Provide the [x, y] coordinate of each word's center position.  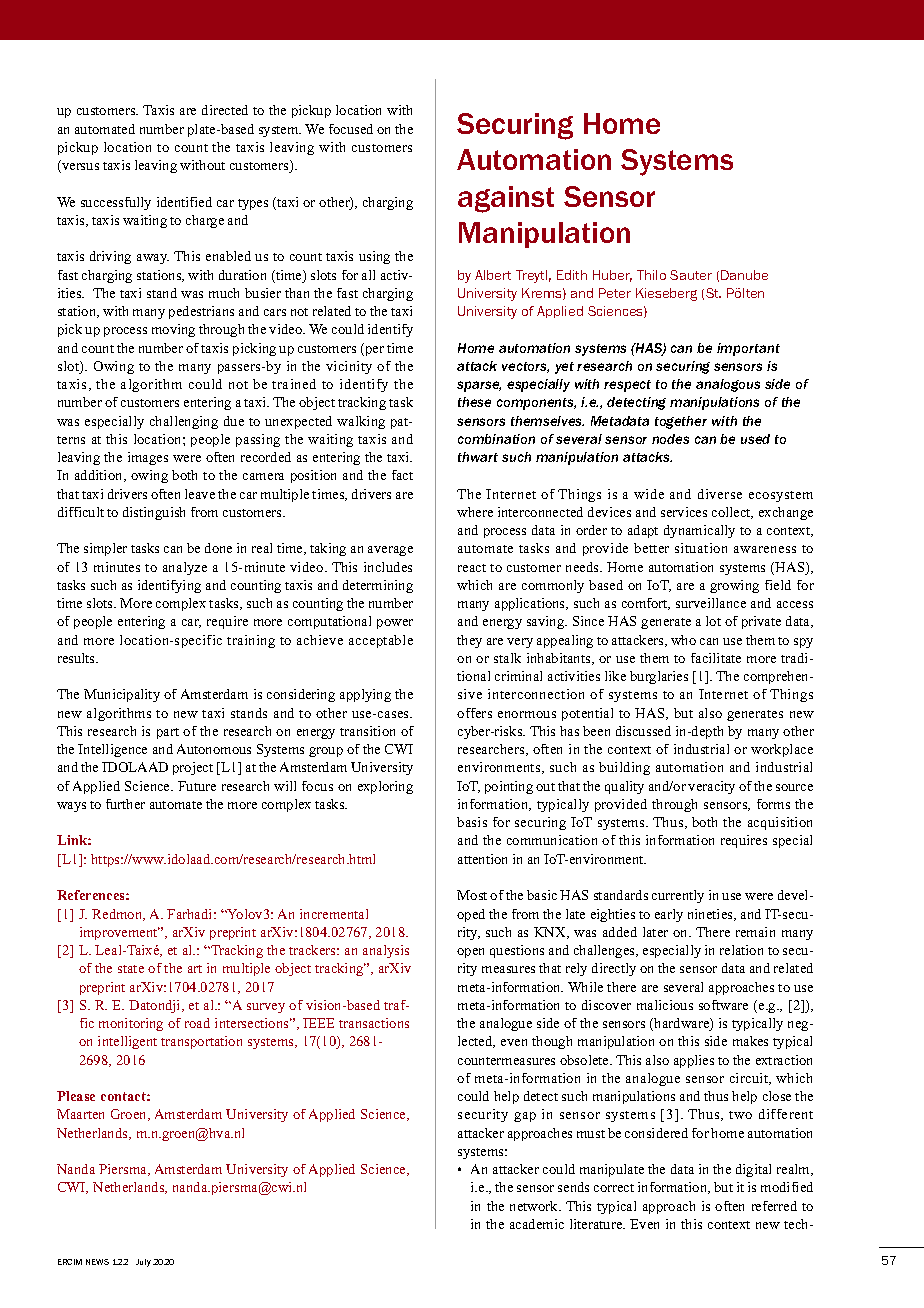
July [143, 1263]
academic [537, 1224]
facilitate [716, 658]
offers [474, 713]
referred [774, 1206]
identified [184, 202]
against [506, 199]
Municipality [122, 695]
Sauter [691, 275]
